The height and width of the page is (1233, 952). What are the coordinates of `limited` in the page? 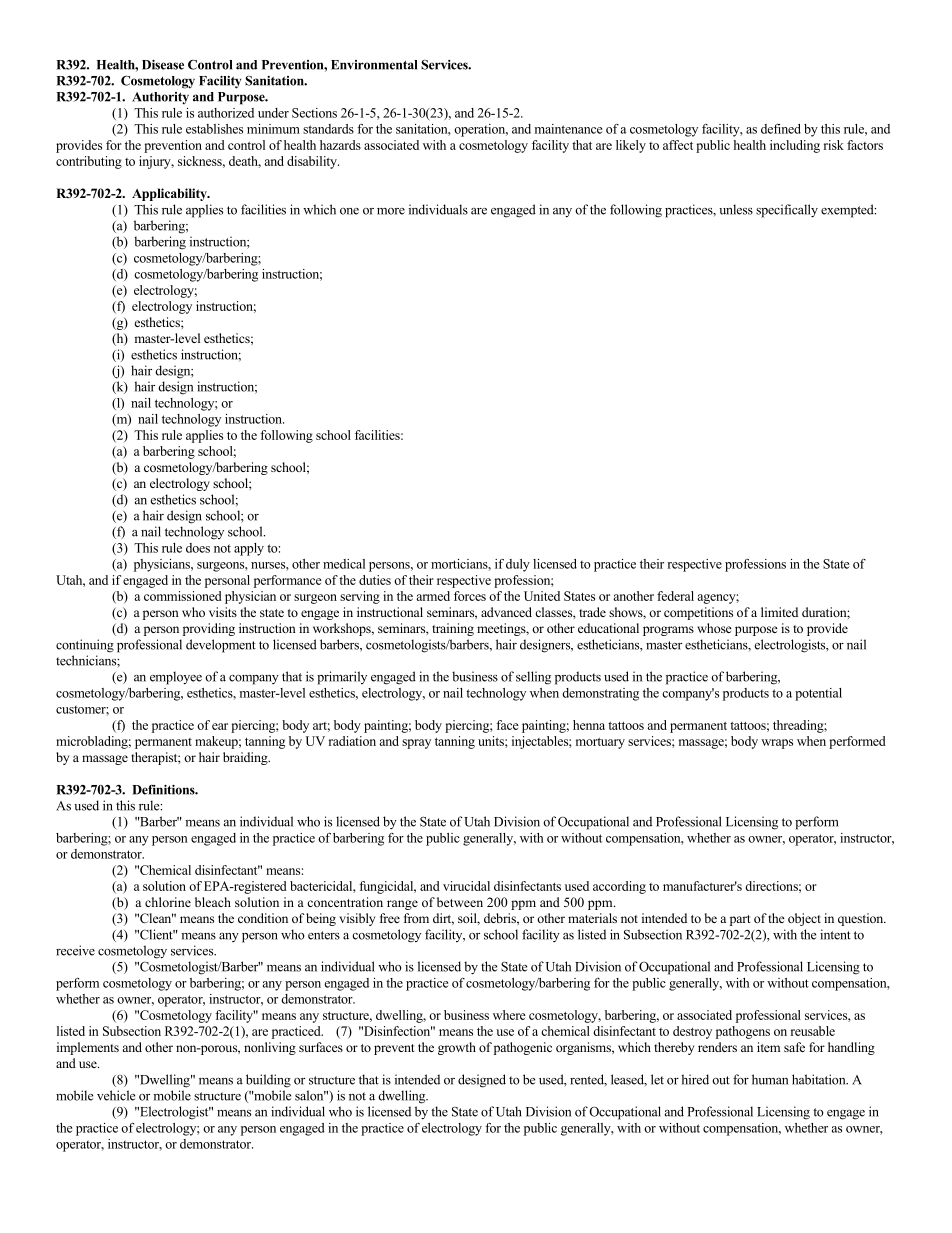 It's located at (779, 612).
